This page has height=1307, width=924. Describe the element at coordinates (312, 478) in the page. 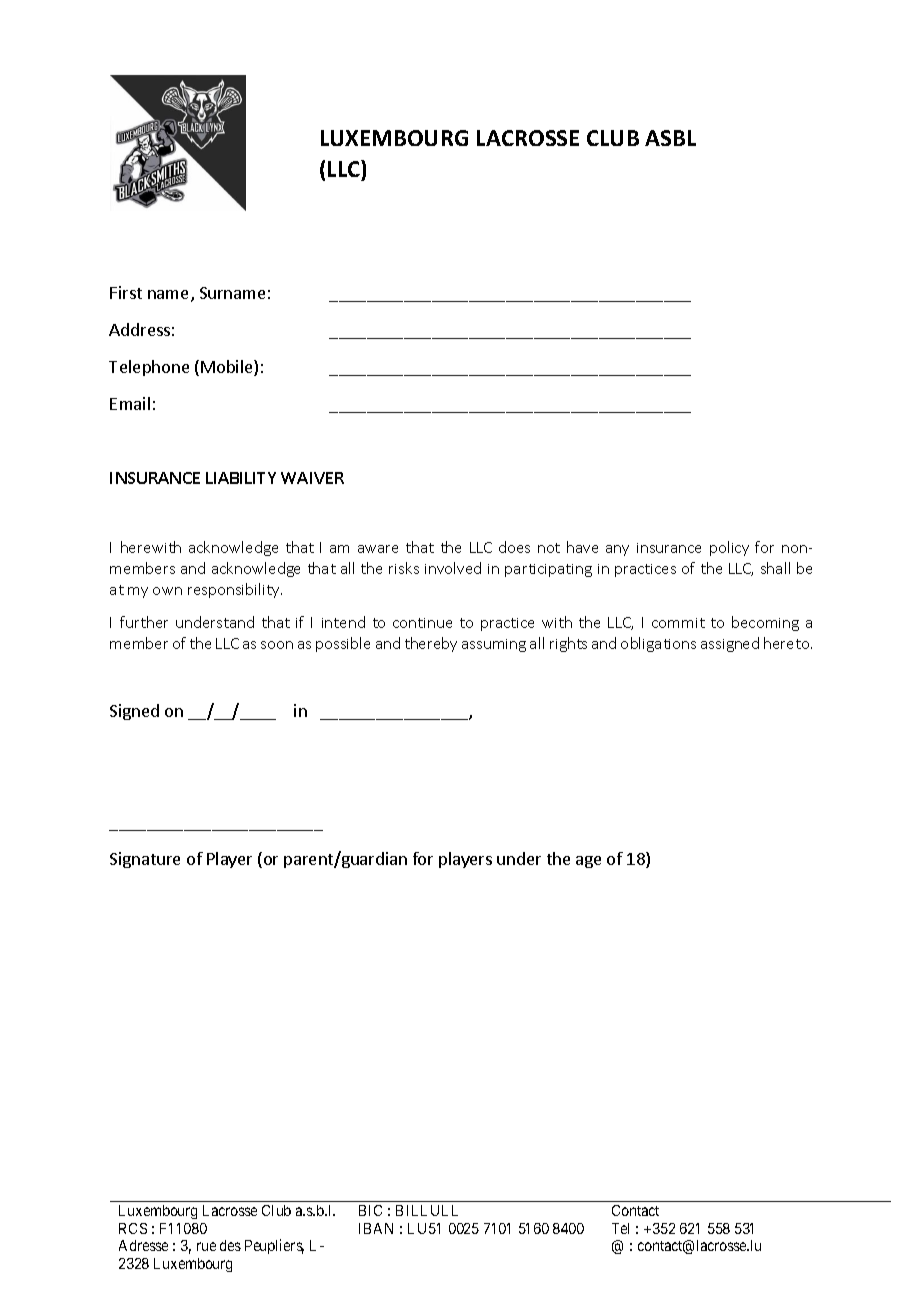

I see `WAIVER` at that location.
